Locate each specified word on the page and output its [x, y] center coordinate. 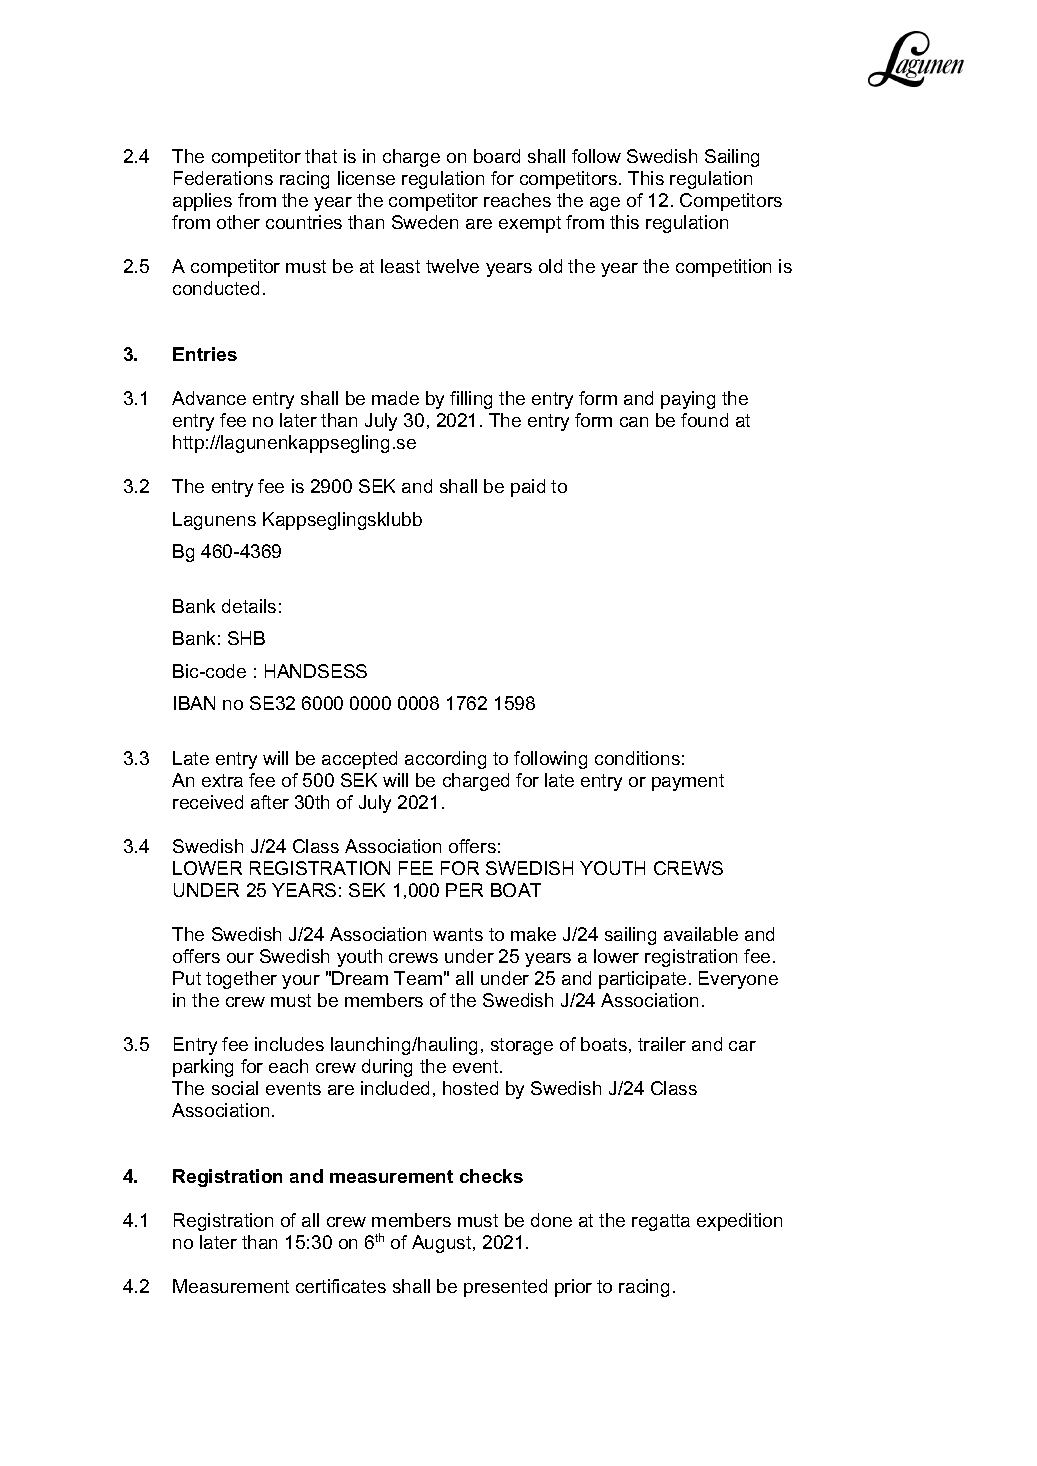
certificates [341, 1286]
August [443, 1244]
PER [464, 890]
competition [723, 268]
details [249, 606]
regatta [661, 1222]
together [241, 980]
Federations [223, 178]
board [497, 156]
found [704, 420]
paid [528, 488]
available [701, 934]
